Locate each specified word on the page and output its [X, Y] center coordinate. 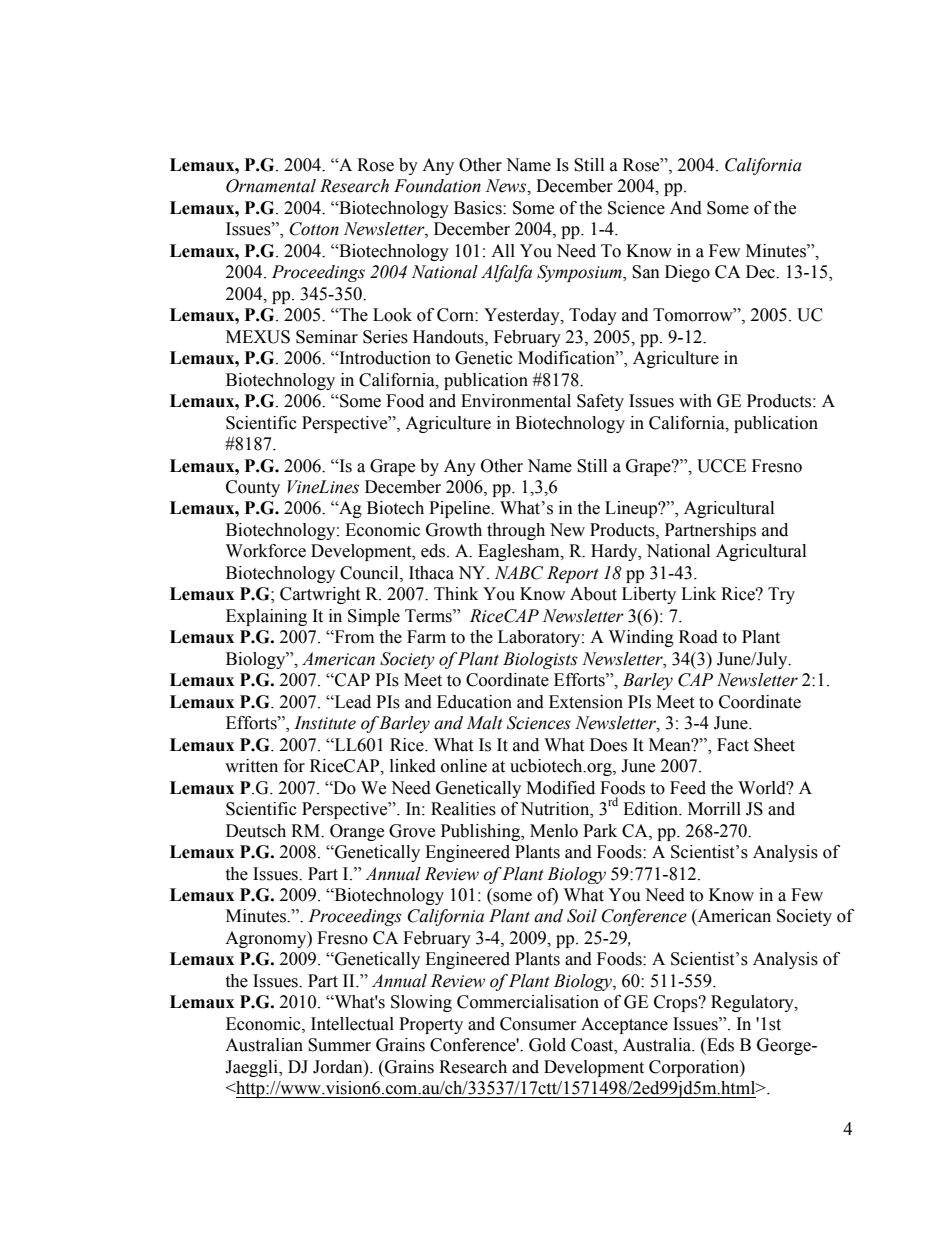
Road [698, 637]
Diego [687, 273]
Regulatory [753, 1003]
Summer [339, 1045]
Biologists [540, 660]
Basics [479, 208]
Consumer [538, 1024]
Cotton [314, 229]
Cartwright [320, 595]
